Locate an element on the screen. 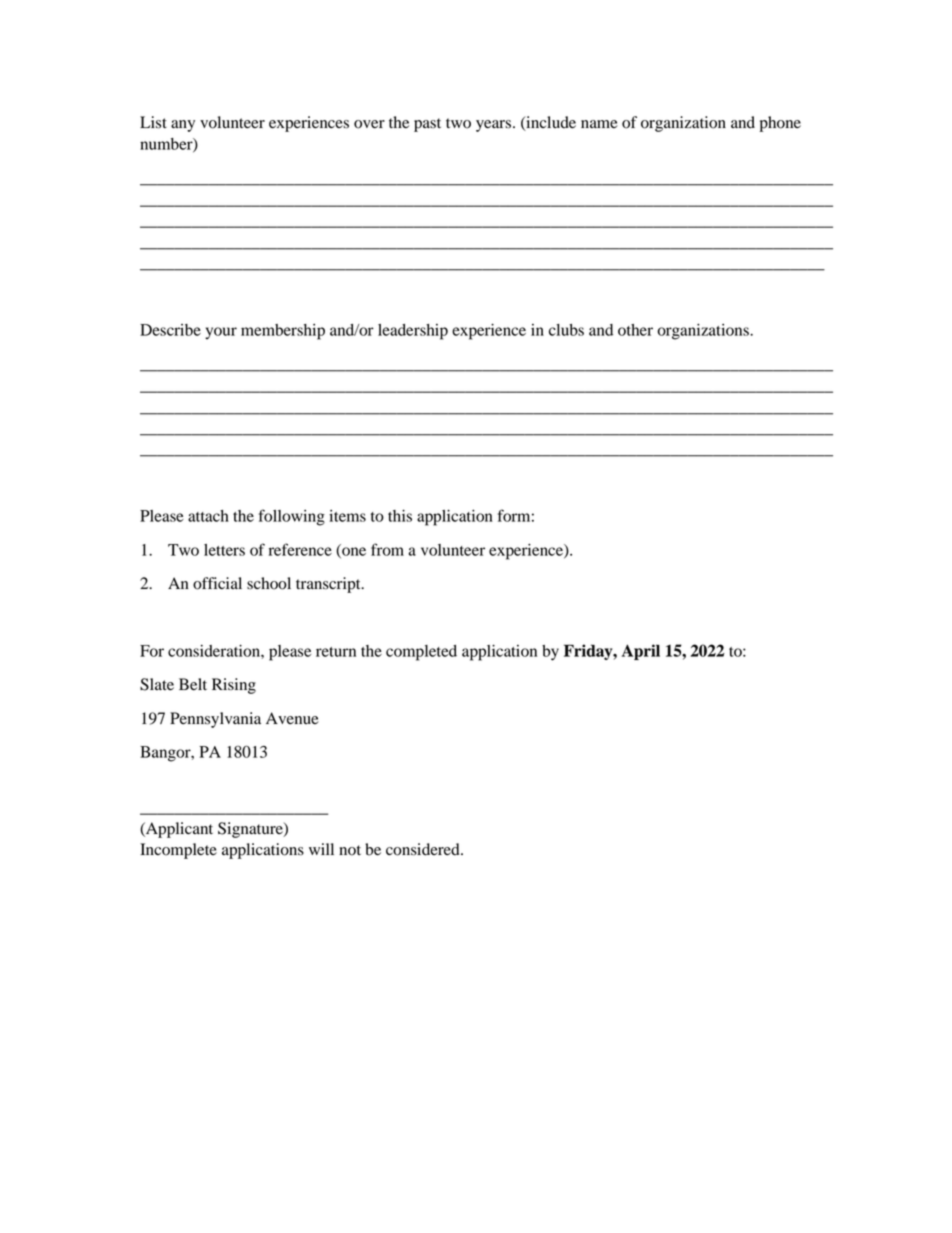 The image size is (952, 1233). any is located at coordinates (183, 126).
